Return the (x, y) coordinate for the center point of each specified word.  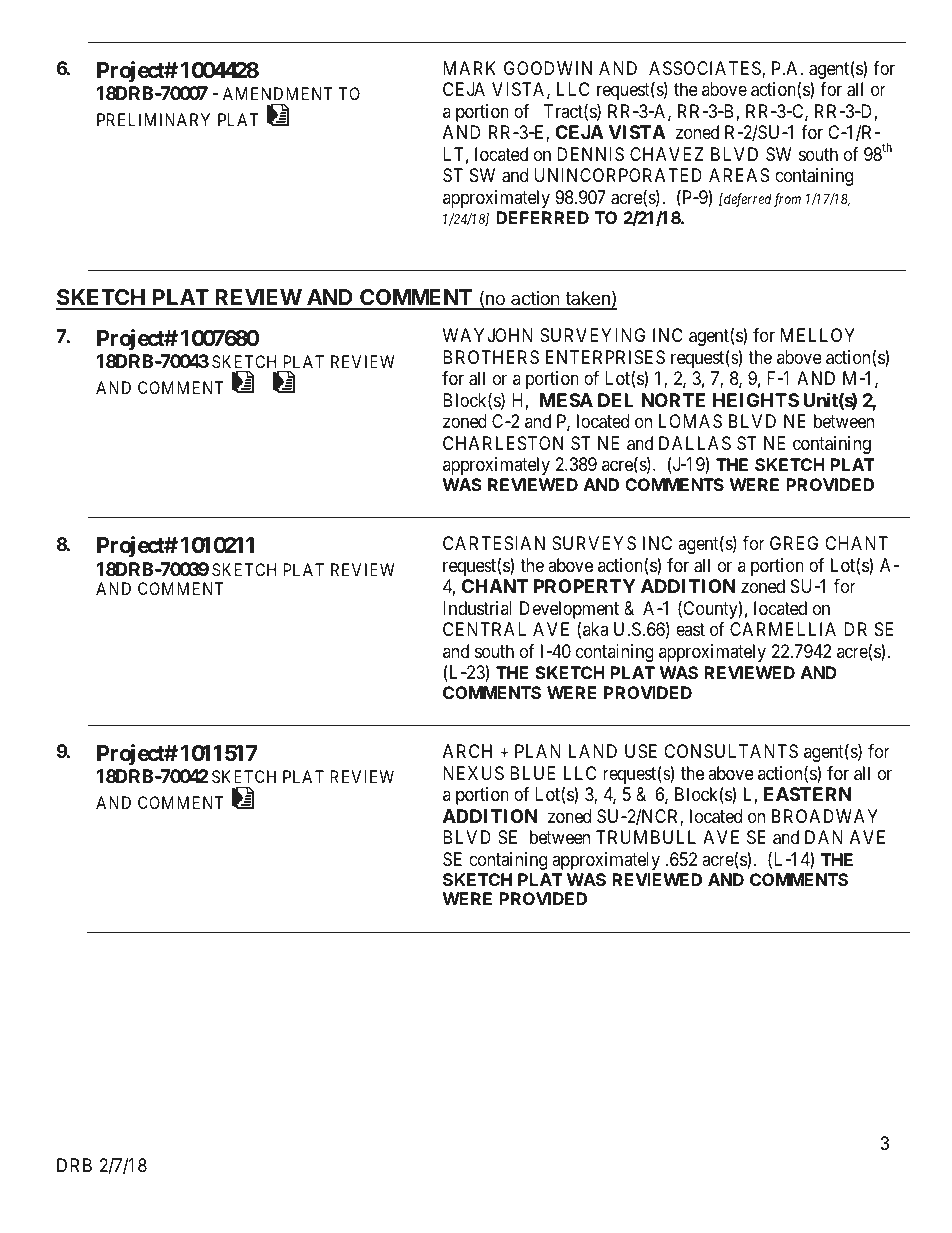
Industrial (477, 608)
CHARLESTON (503, 443)
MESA (566, 400)
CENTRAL (484, 629)
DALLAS (695, 443)
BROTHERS (491, 357)
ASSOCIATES (706, 69)
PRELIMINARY (153, 119)
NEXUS (473, 773)
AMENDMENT (278, 93)
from (787, 200)
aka (595, 629)
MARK (469, 68)
